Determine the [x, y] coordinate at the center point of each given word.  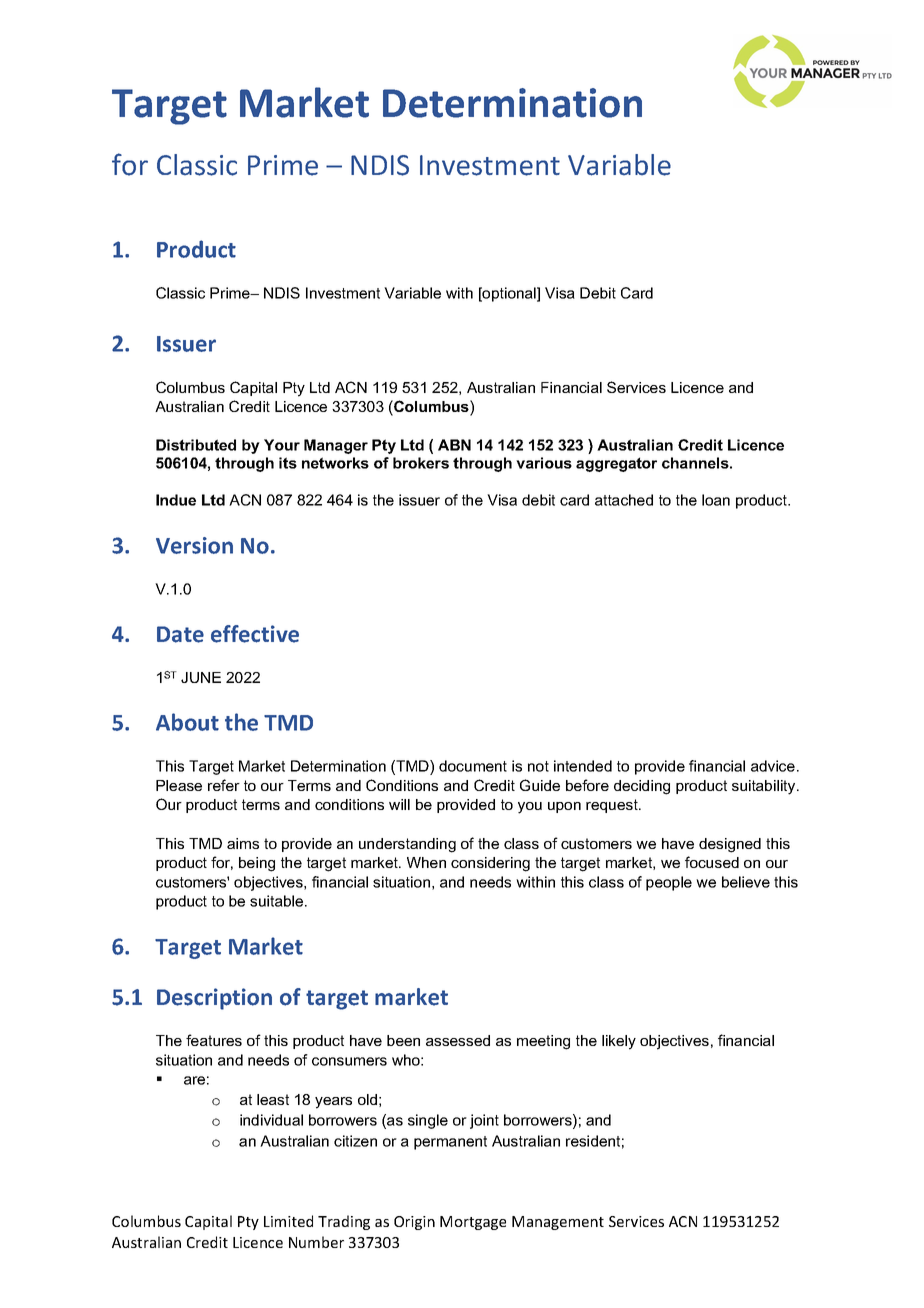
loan [716, 500]
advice [773, 766]
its [288, 463]
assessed [458, 1040]
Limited [288, 1221]
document [473, 766]
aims [243, 843]
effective [255, 634]
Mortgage [473, 1223]
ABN [454, 445]
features [214, 1040]
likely [619, 1042]
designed [730, 845]
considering [490, 864]
